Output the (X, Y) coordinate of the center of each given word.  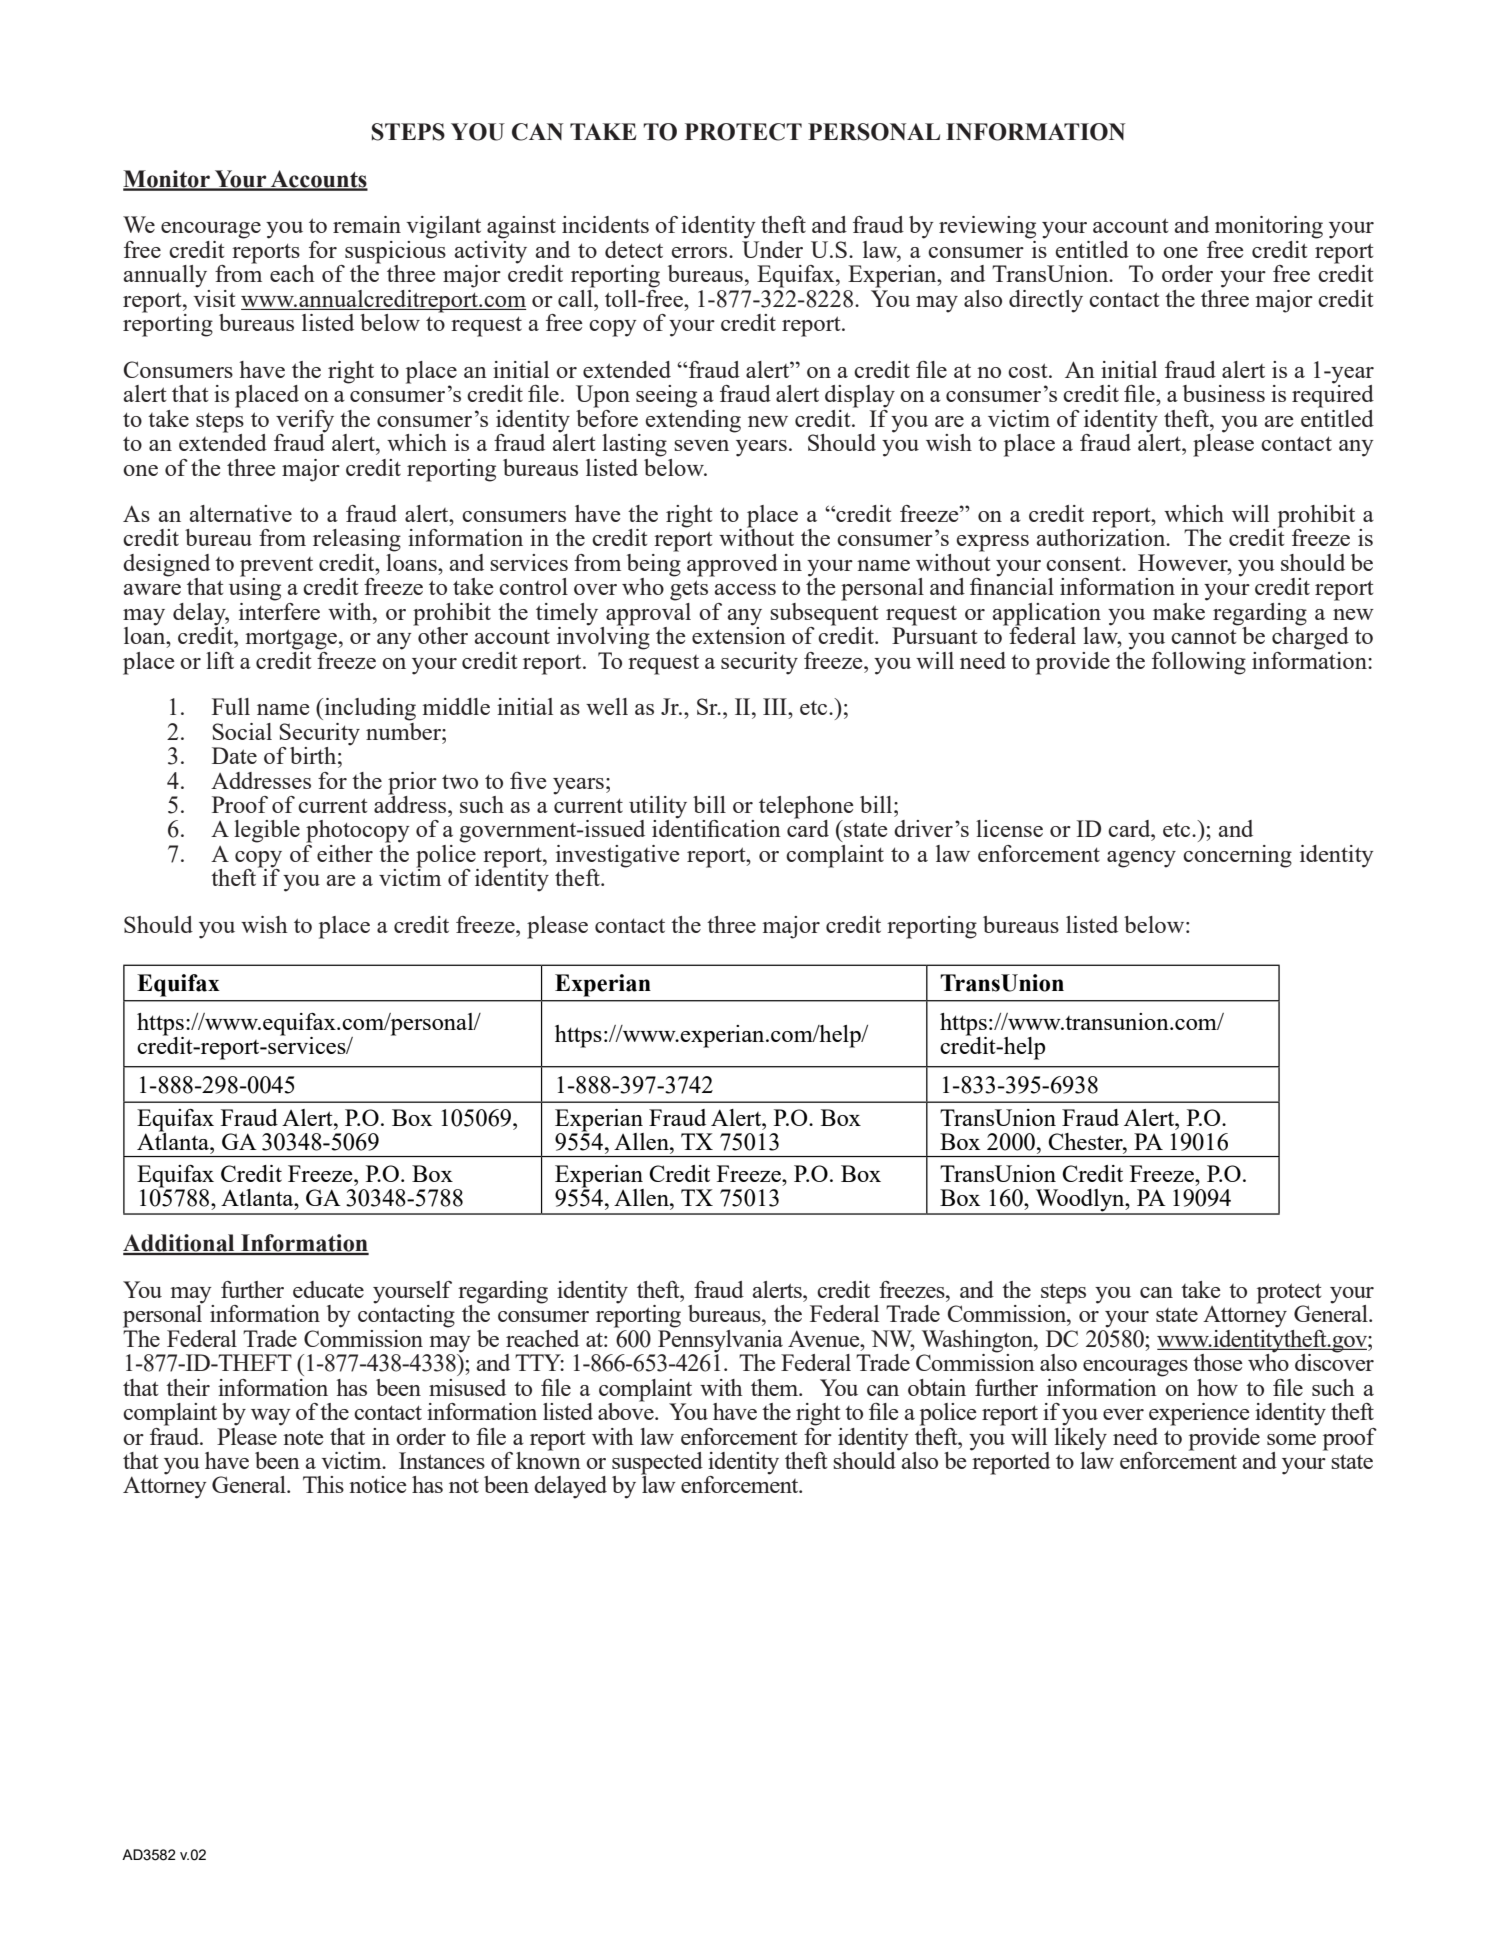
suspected (657, 1464)
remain (367, 224)
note (303, 1437)
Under (772, 248)
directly (1046, 301)
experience (1199, 1414)
